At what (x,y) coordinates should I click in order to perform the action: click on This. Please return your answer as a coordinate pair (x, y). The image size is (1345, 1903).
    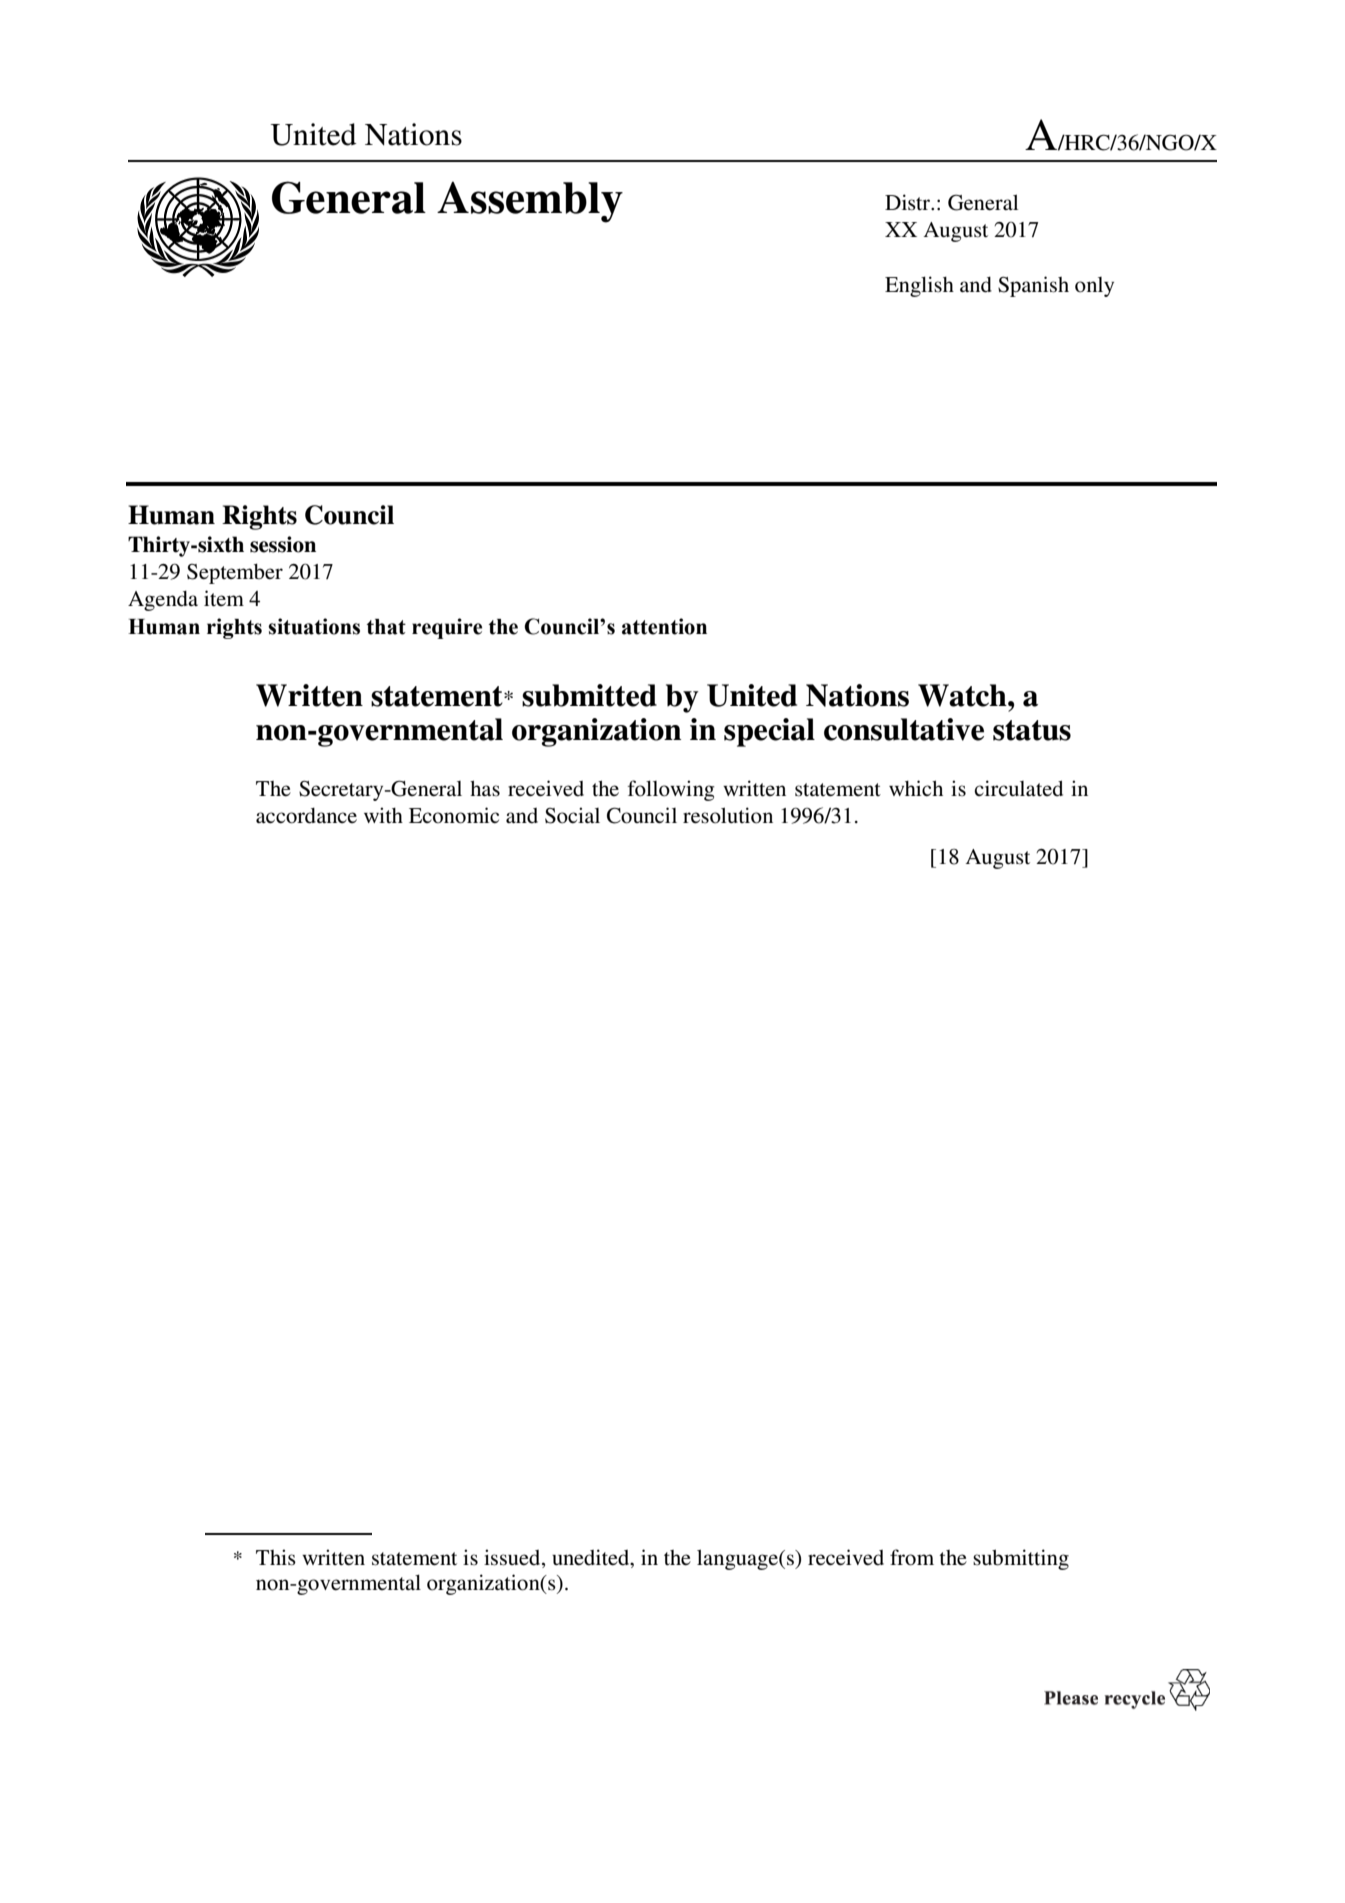
    Looking at the image, I should click on (276, 1557).
